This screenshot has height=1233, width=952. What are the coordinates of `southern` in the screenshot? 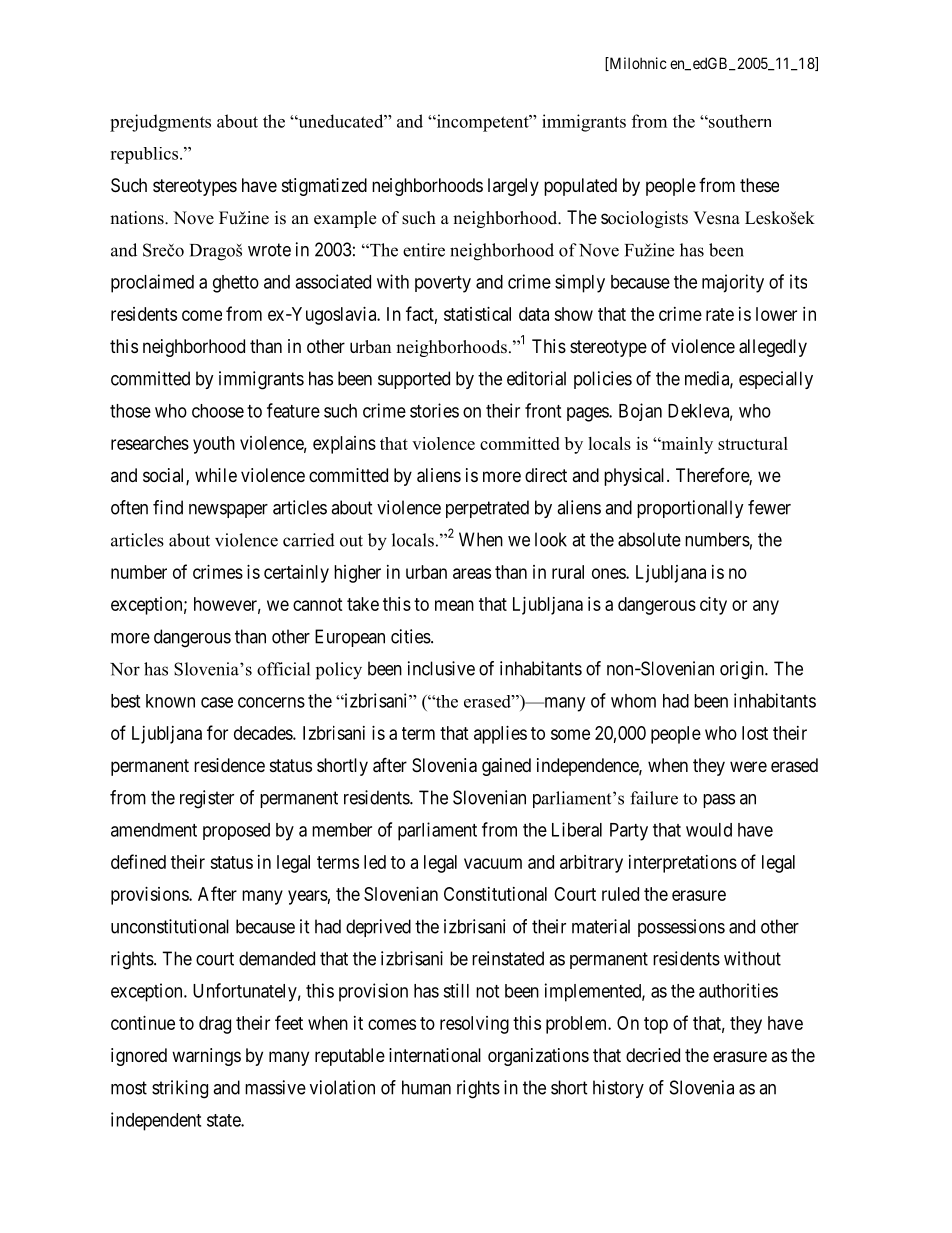 It's located at (739, 121).
